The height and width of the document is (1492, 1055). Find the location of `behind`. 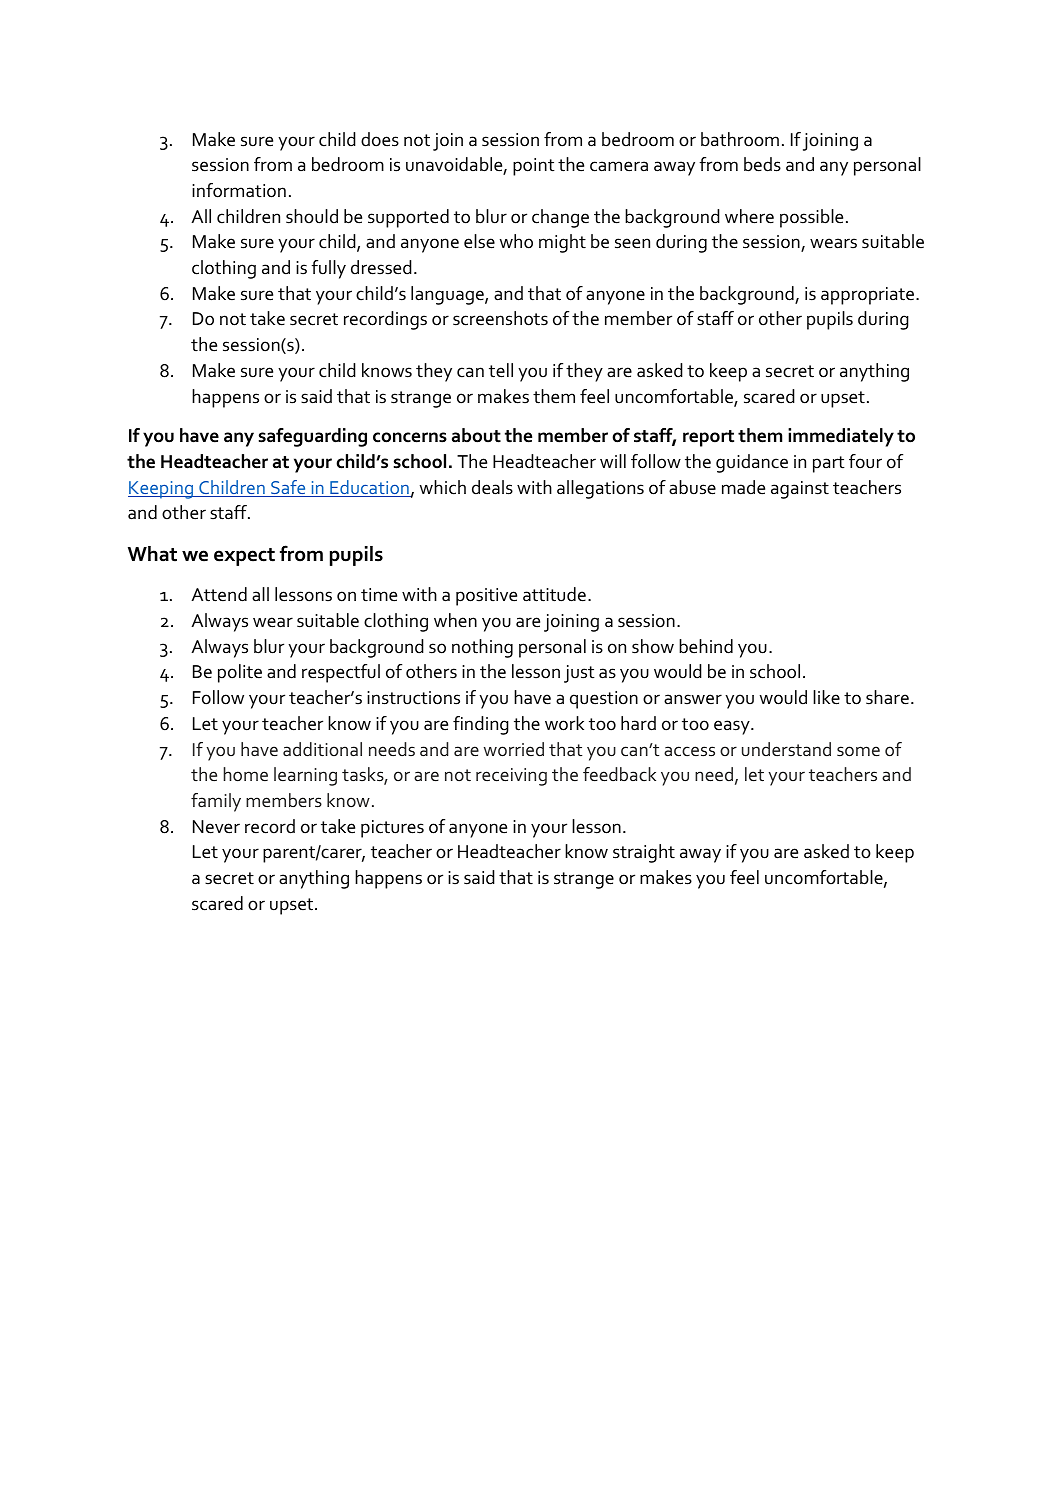

behind is located at coordinates (706, 646).
